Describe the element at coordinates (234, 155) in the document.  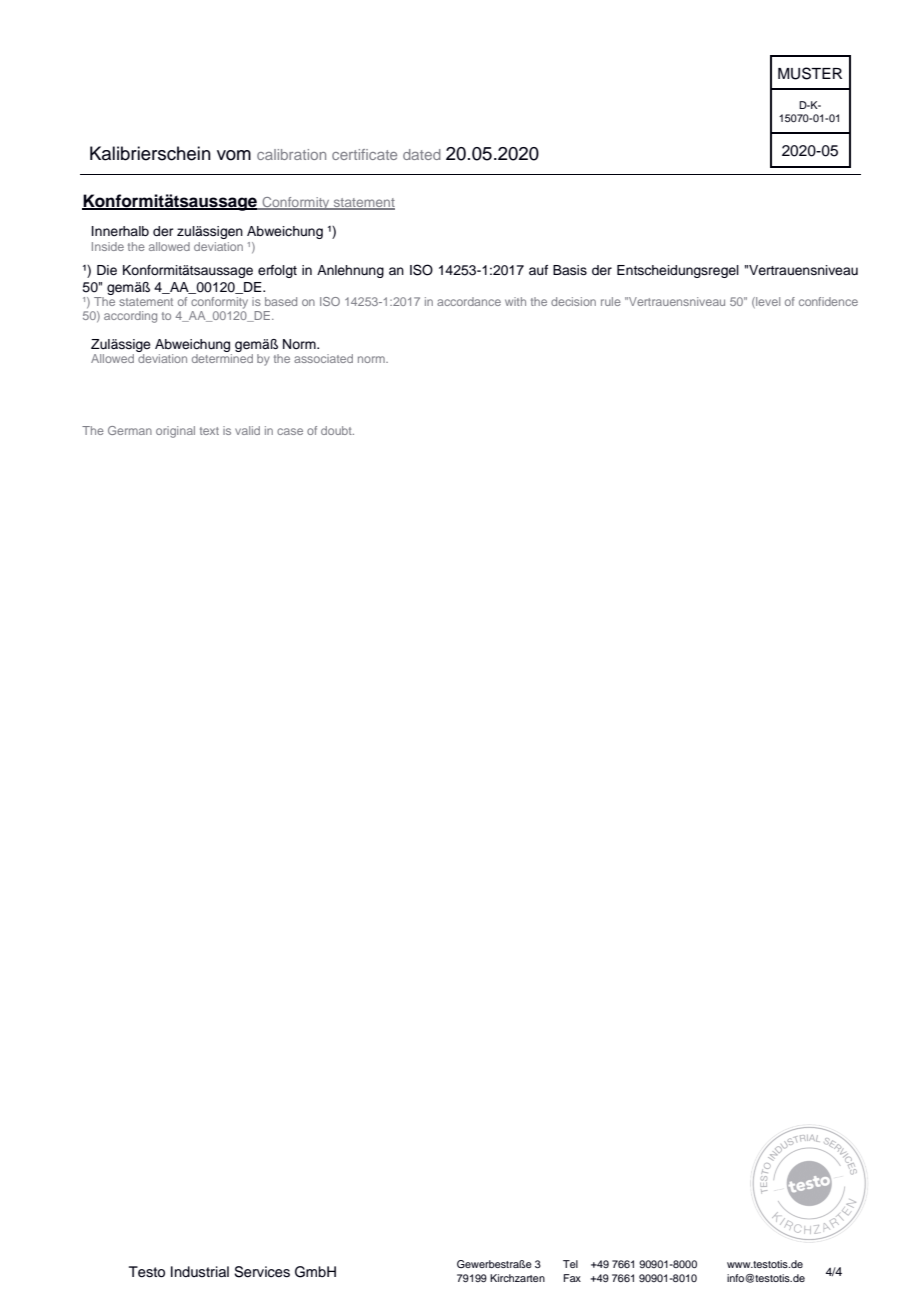
I see `vom` at that location.
